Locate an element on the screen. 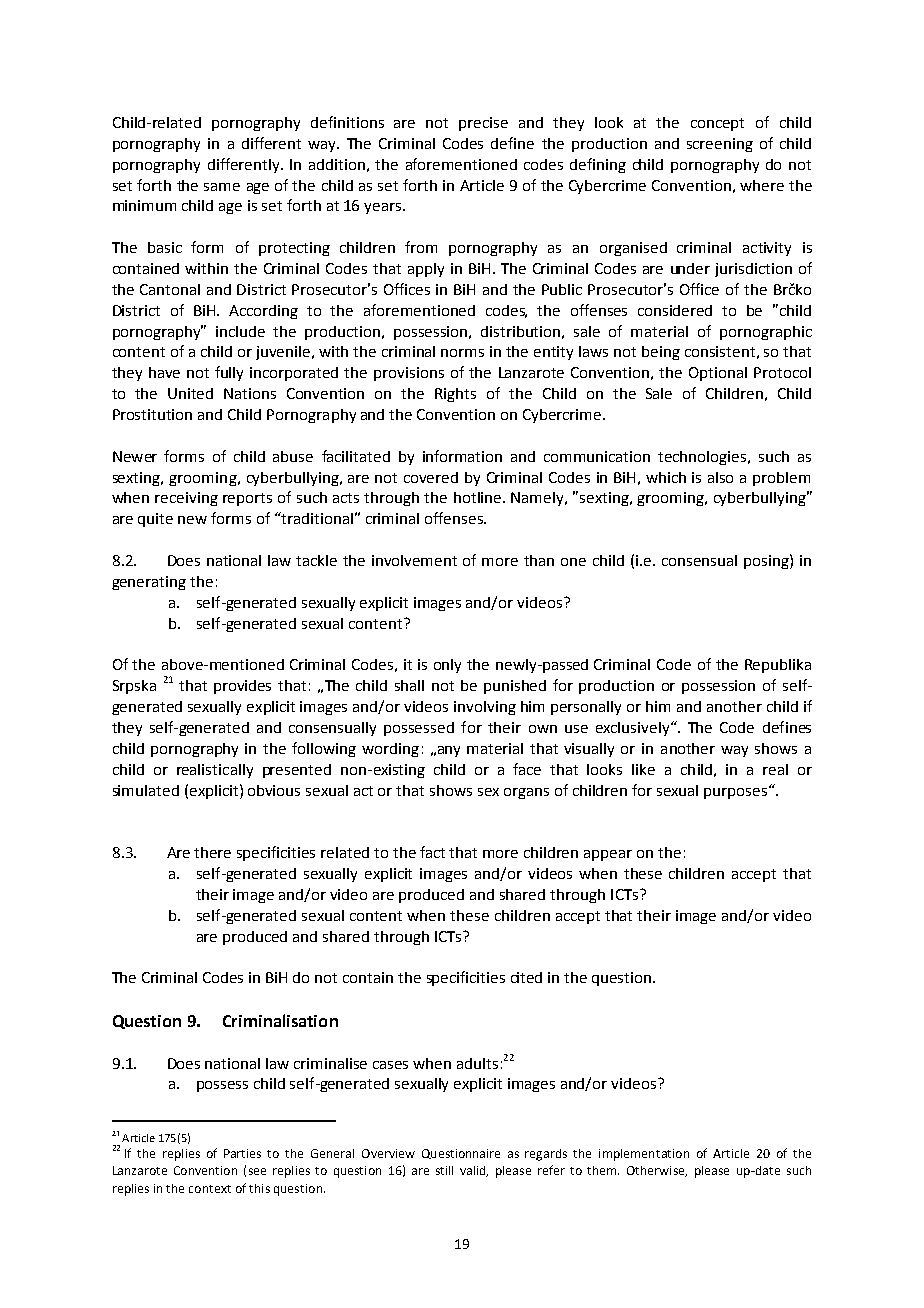 The width and height of the screenshot is (924, 1308). precise is located at coordinates (483, 124).
